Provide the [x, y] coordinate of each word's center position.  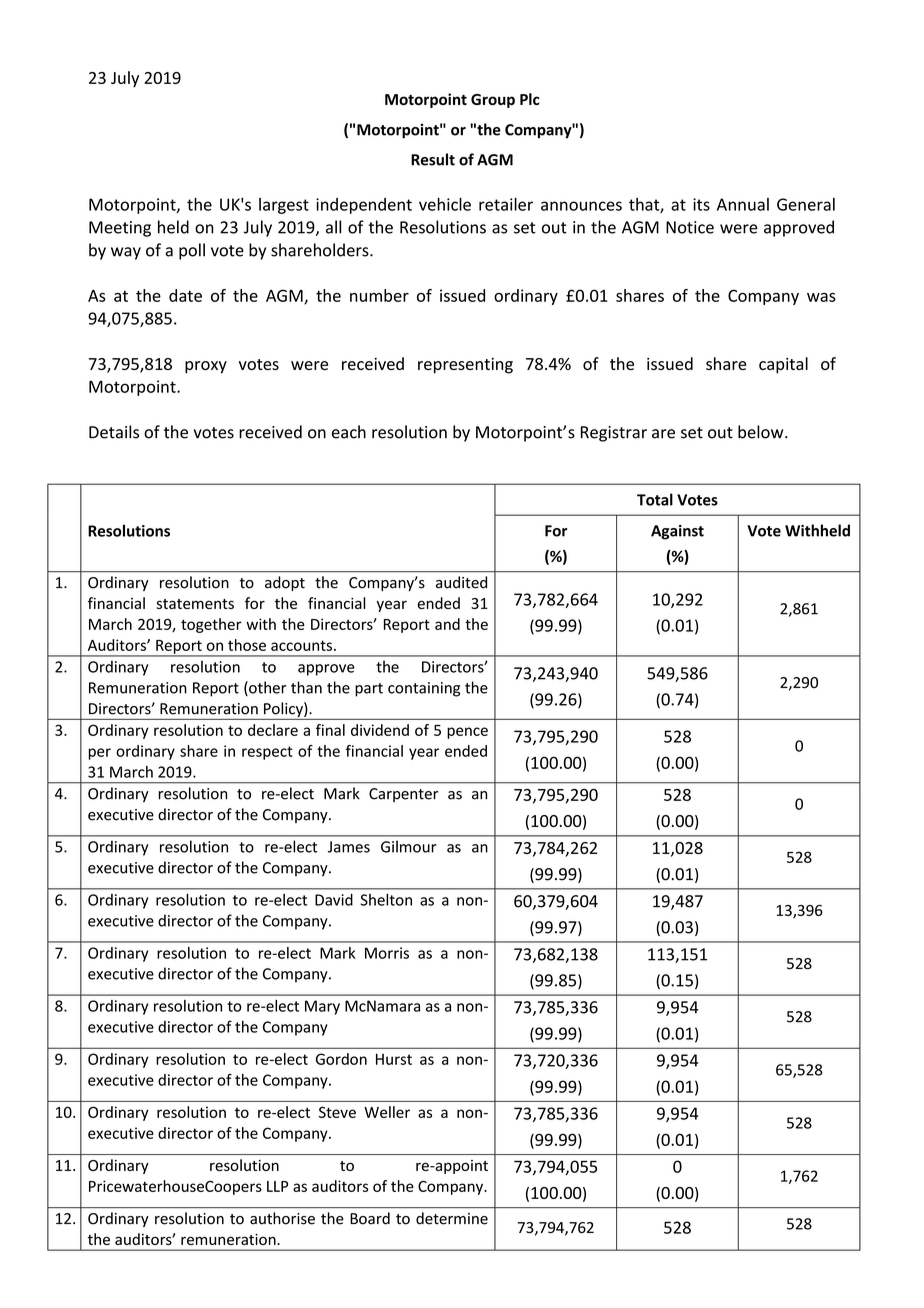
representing [465, 366]
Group [493, 101]
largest [284, 206]
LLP [277, 1186]
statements [195, 604]
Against [677, 532]
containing [424, 689]
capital [783, 365]
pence [467, 733]
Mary [322, 1007]
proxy [206, 367]
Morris [387, 953]
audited [461, 582]
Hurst [394, 1059]
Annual [743, 204]
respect [267, 753]
